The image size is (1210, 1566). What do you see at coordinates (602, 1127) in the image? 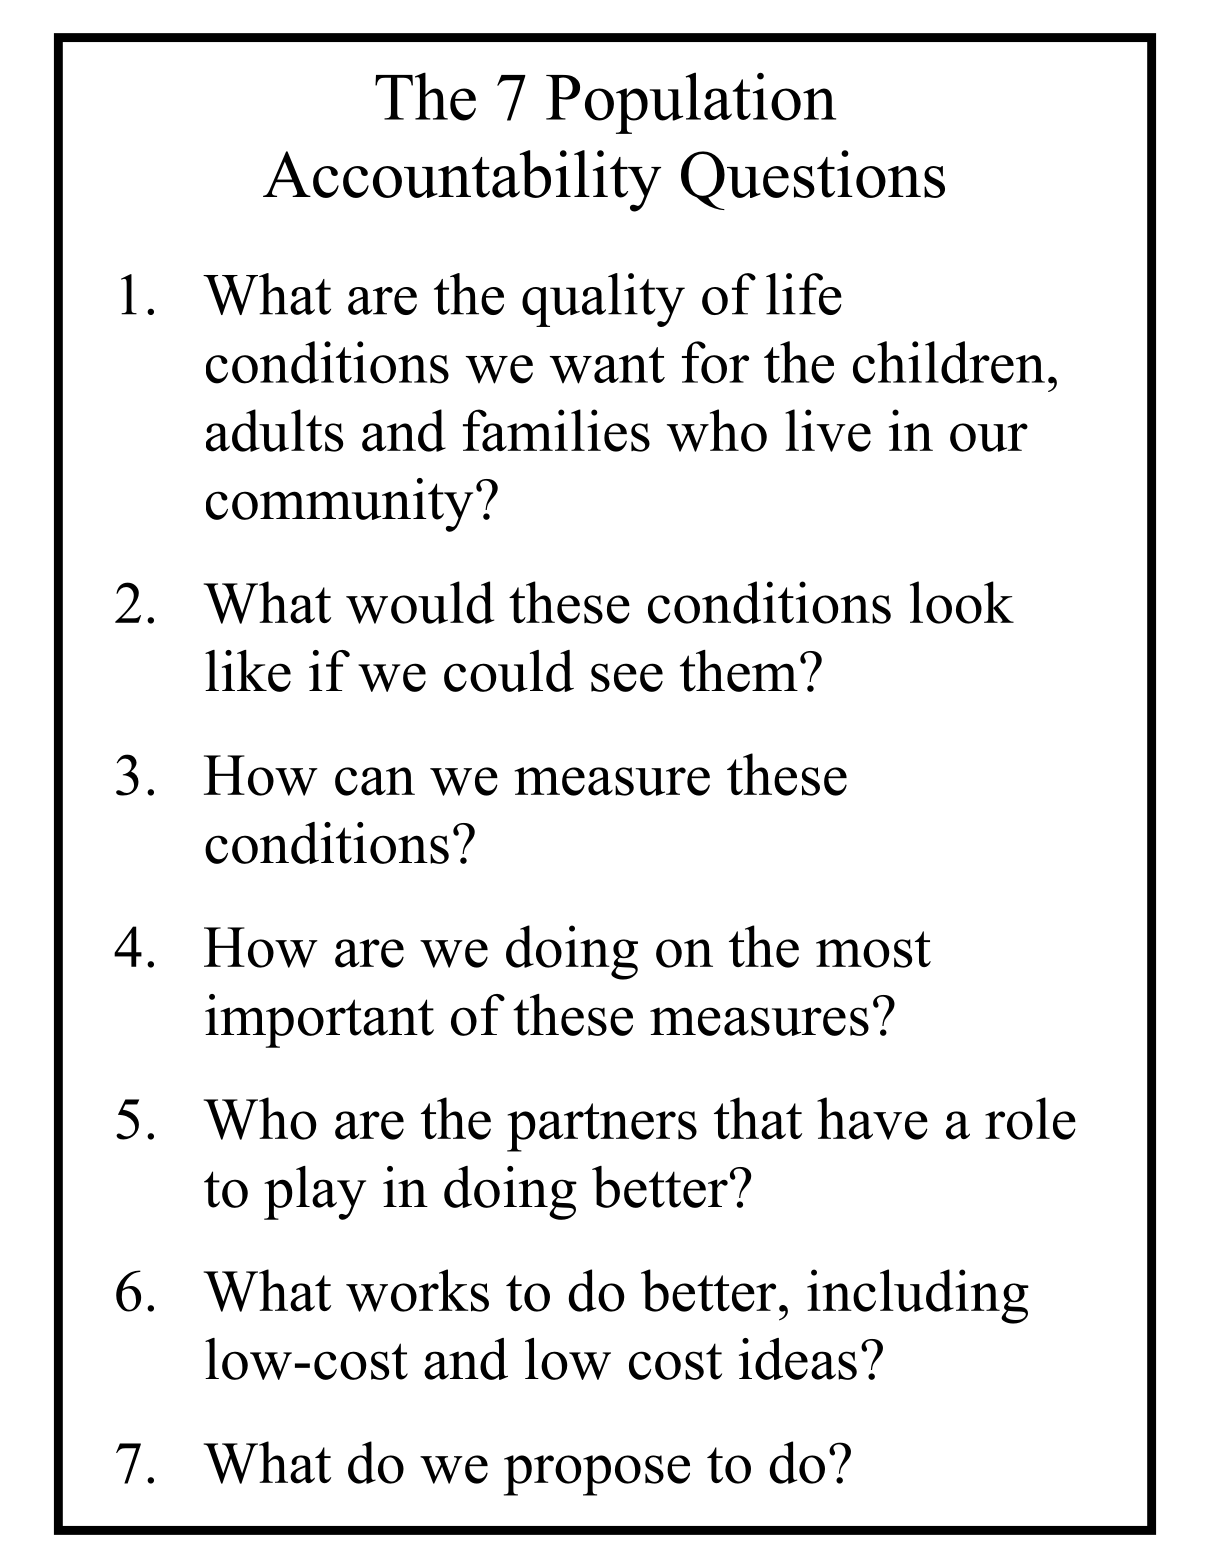
I see `partners` at bounding box center [602, 1127].
